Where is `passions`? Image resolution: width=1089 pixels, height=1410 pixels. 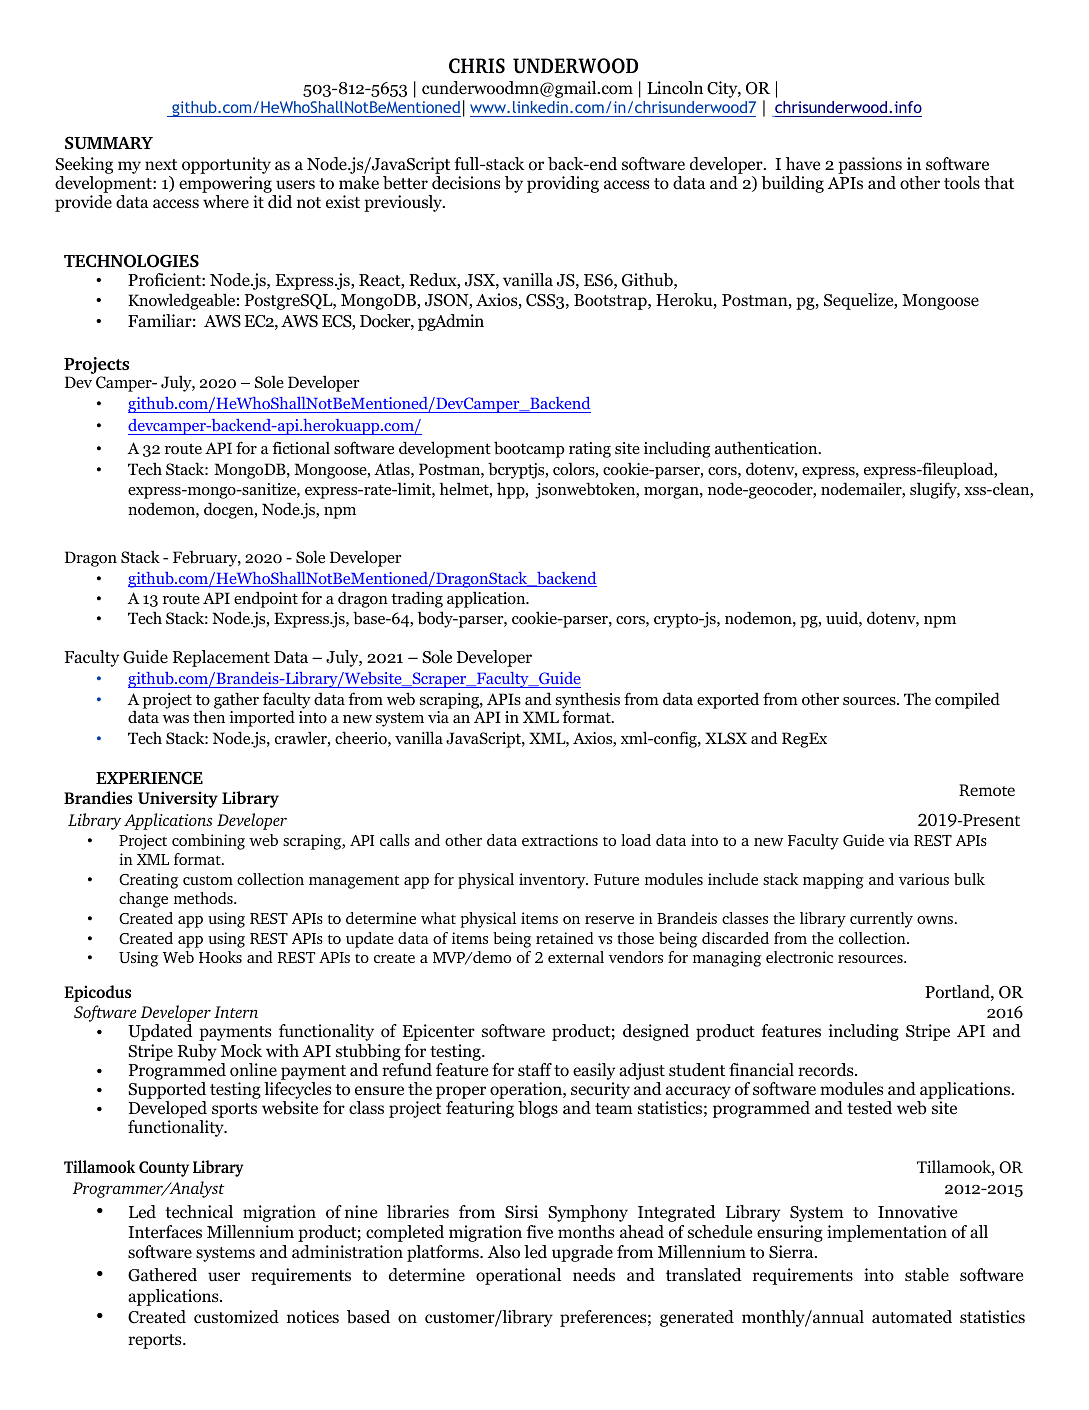
passions is located at coordinates (870, 165).
